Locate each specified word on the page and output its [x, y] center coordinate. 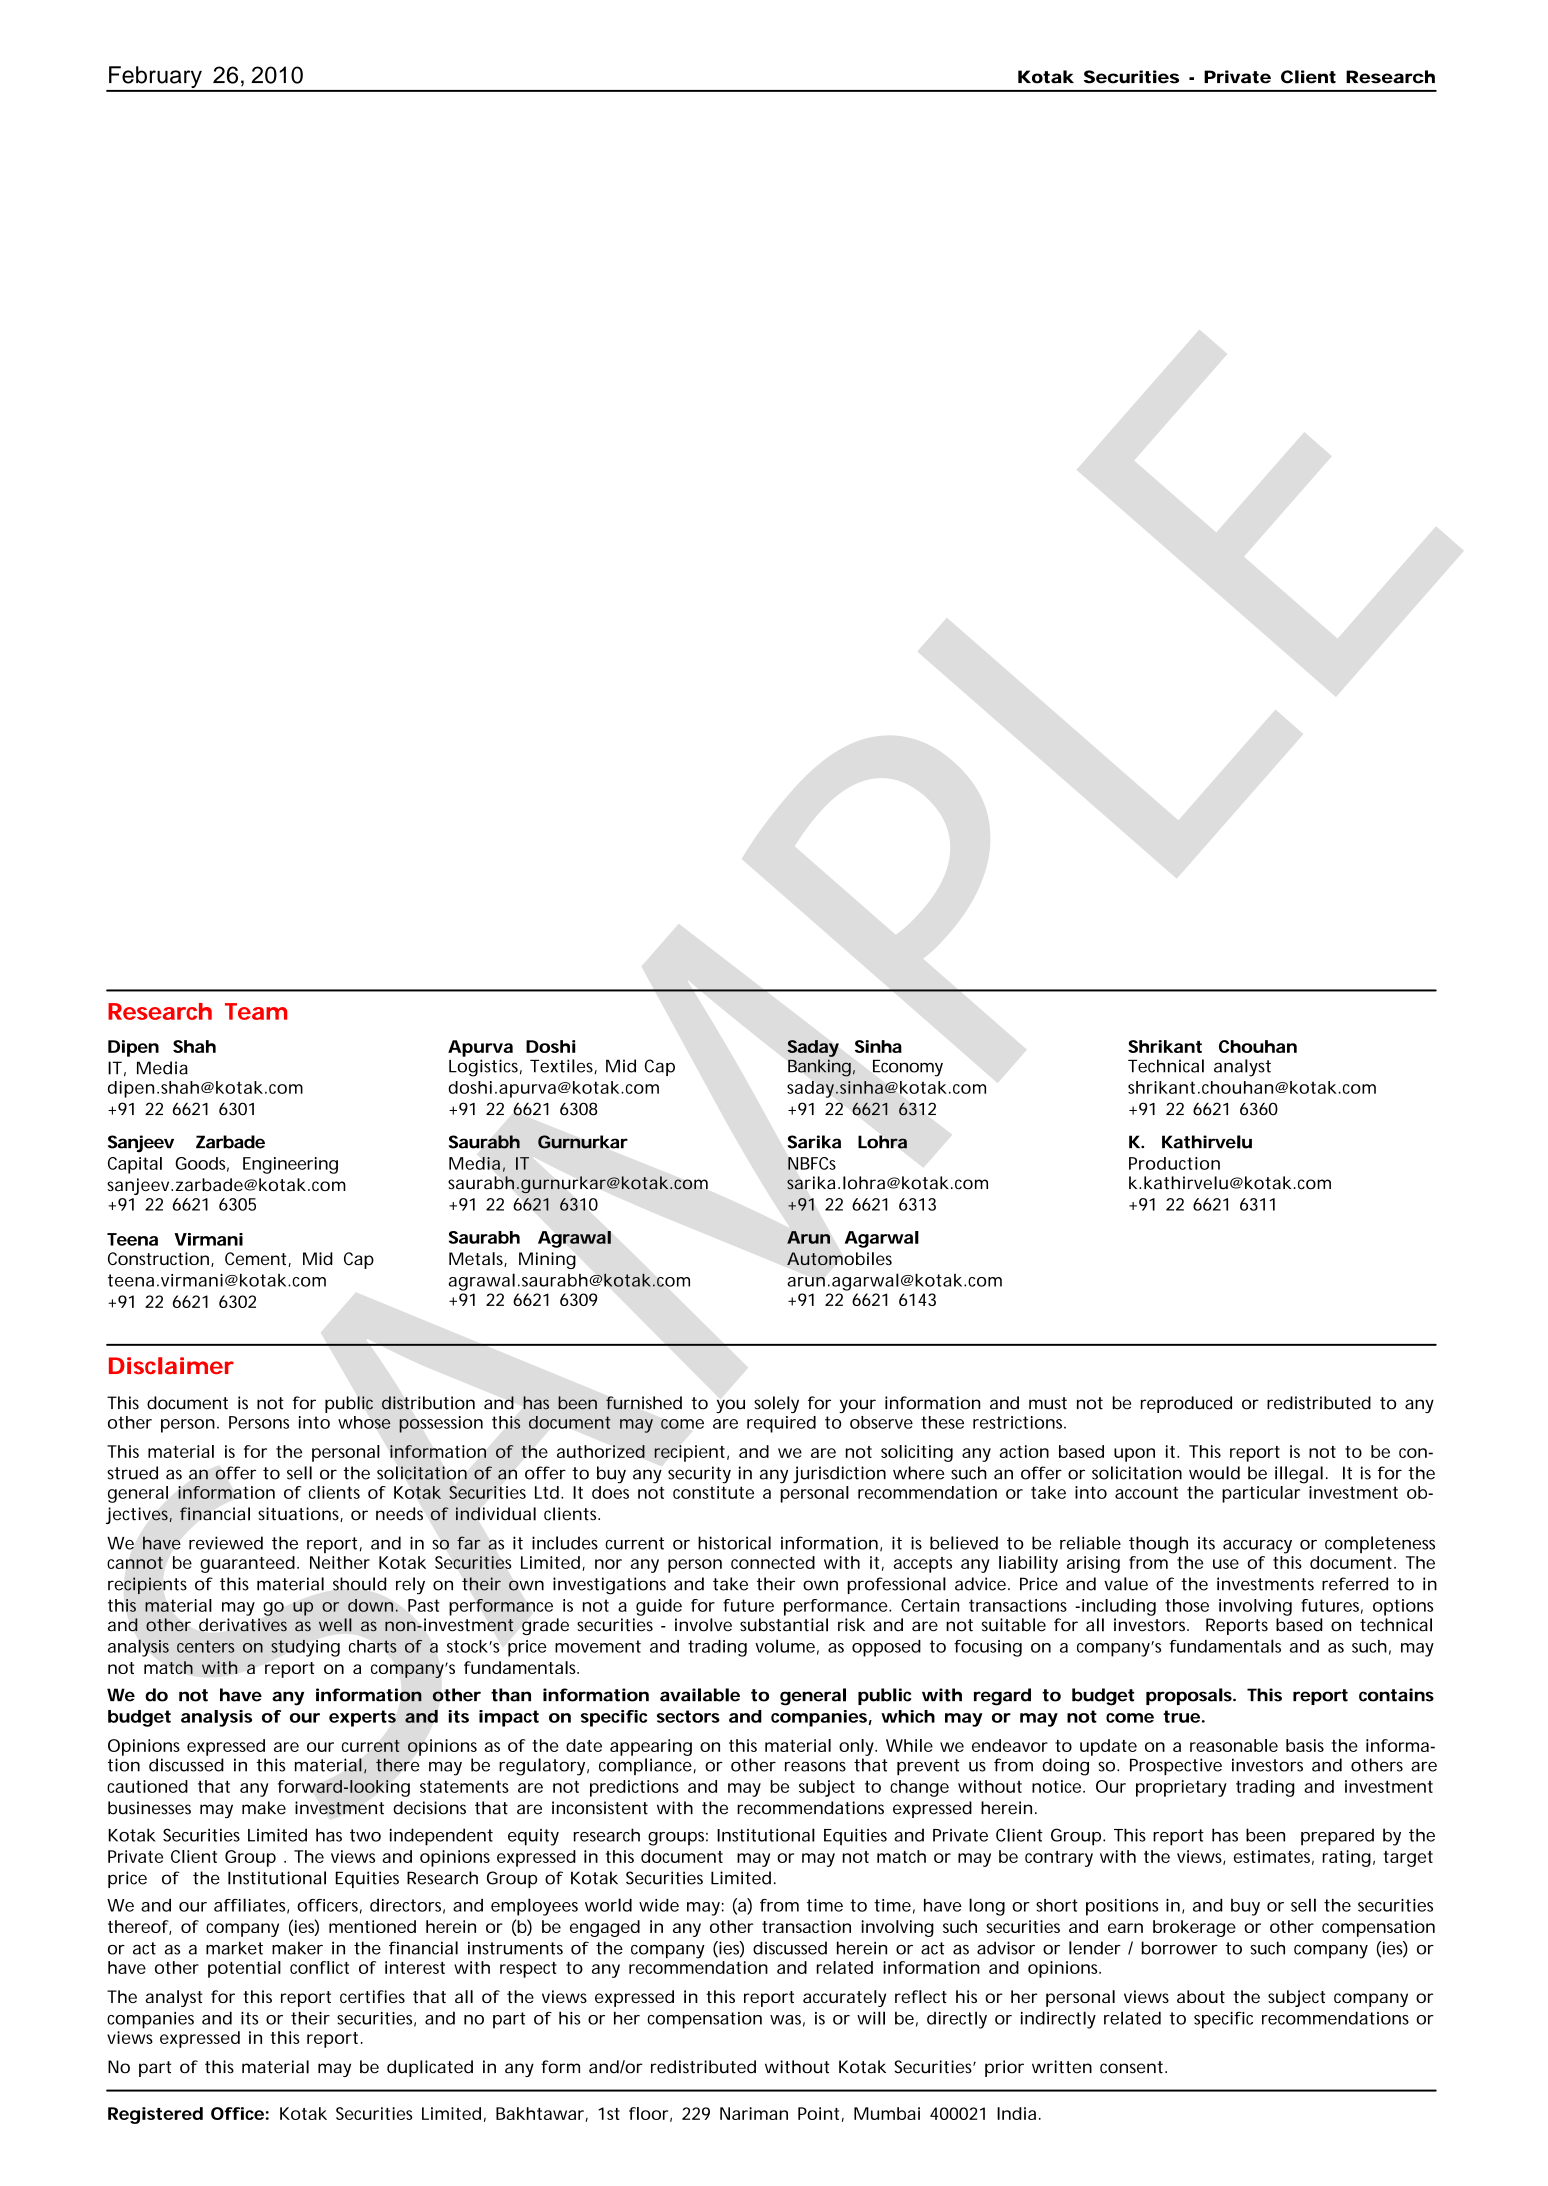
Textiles [561, 1066]
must [1048, 1403]
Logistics [483, 1068]
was [785, 2020]
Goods [200, 1163]
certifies [372, 1996]
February [155, 78]
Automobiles [839, 1259]
